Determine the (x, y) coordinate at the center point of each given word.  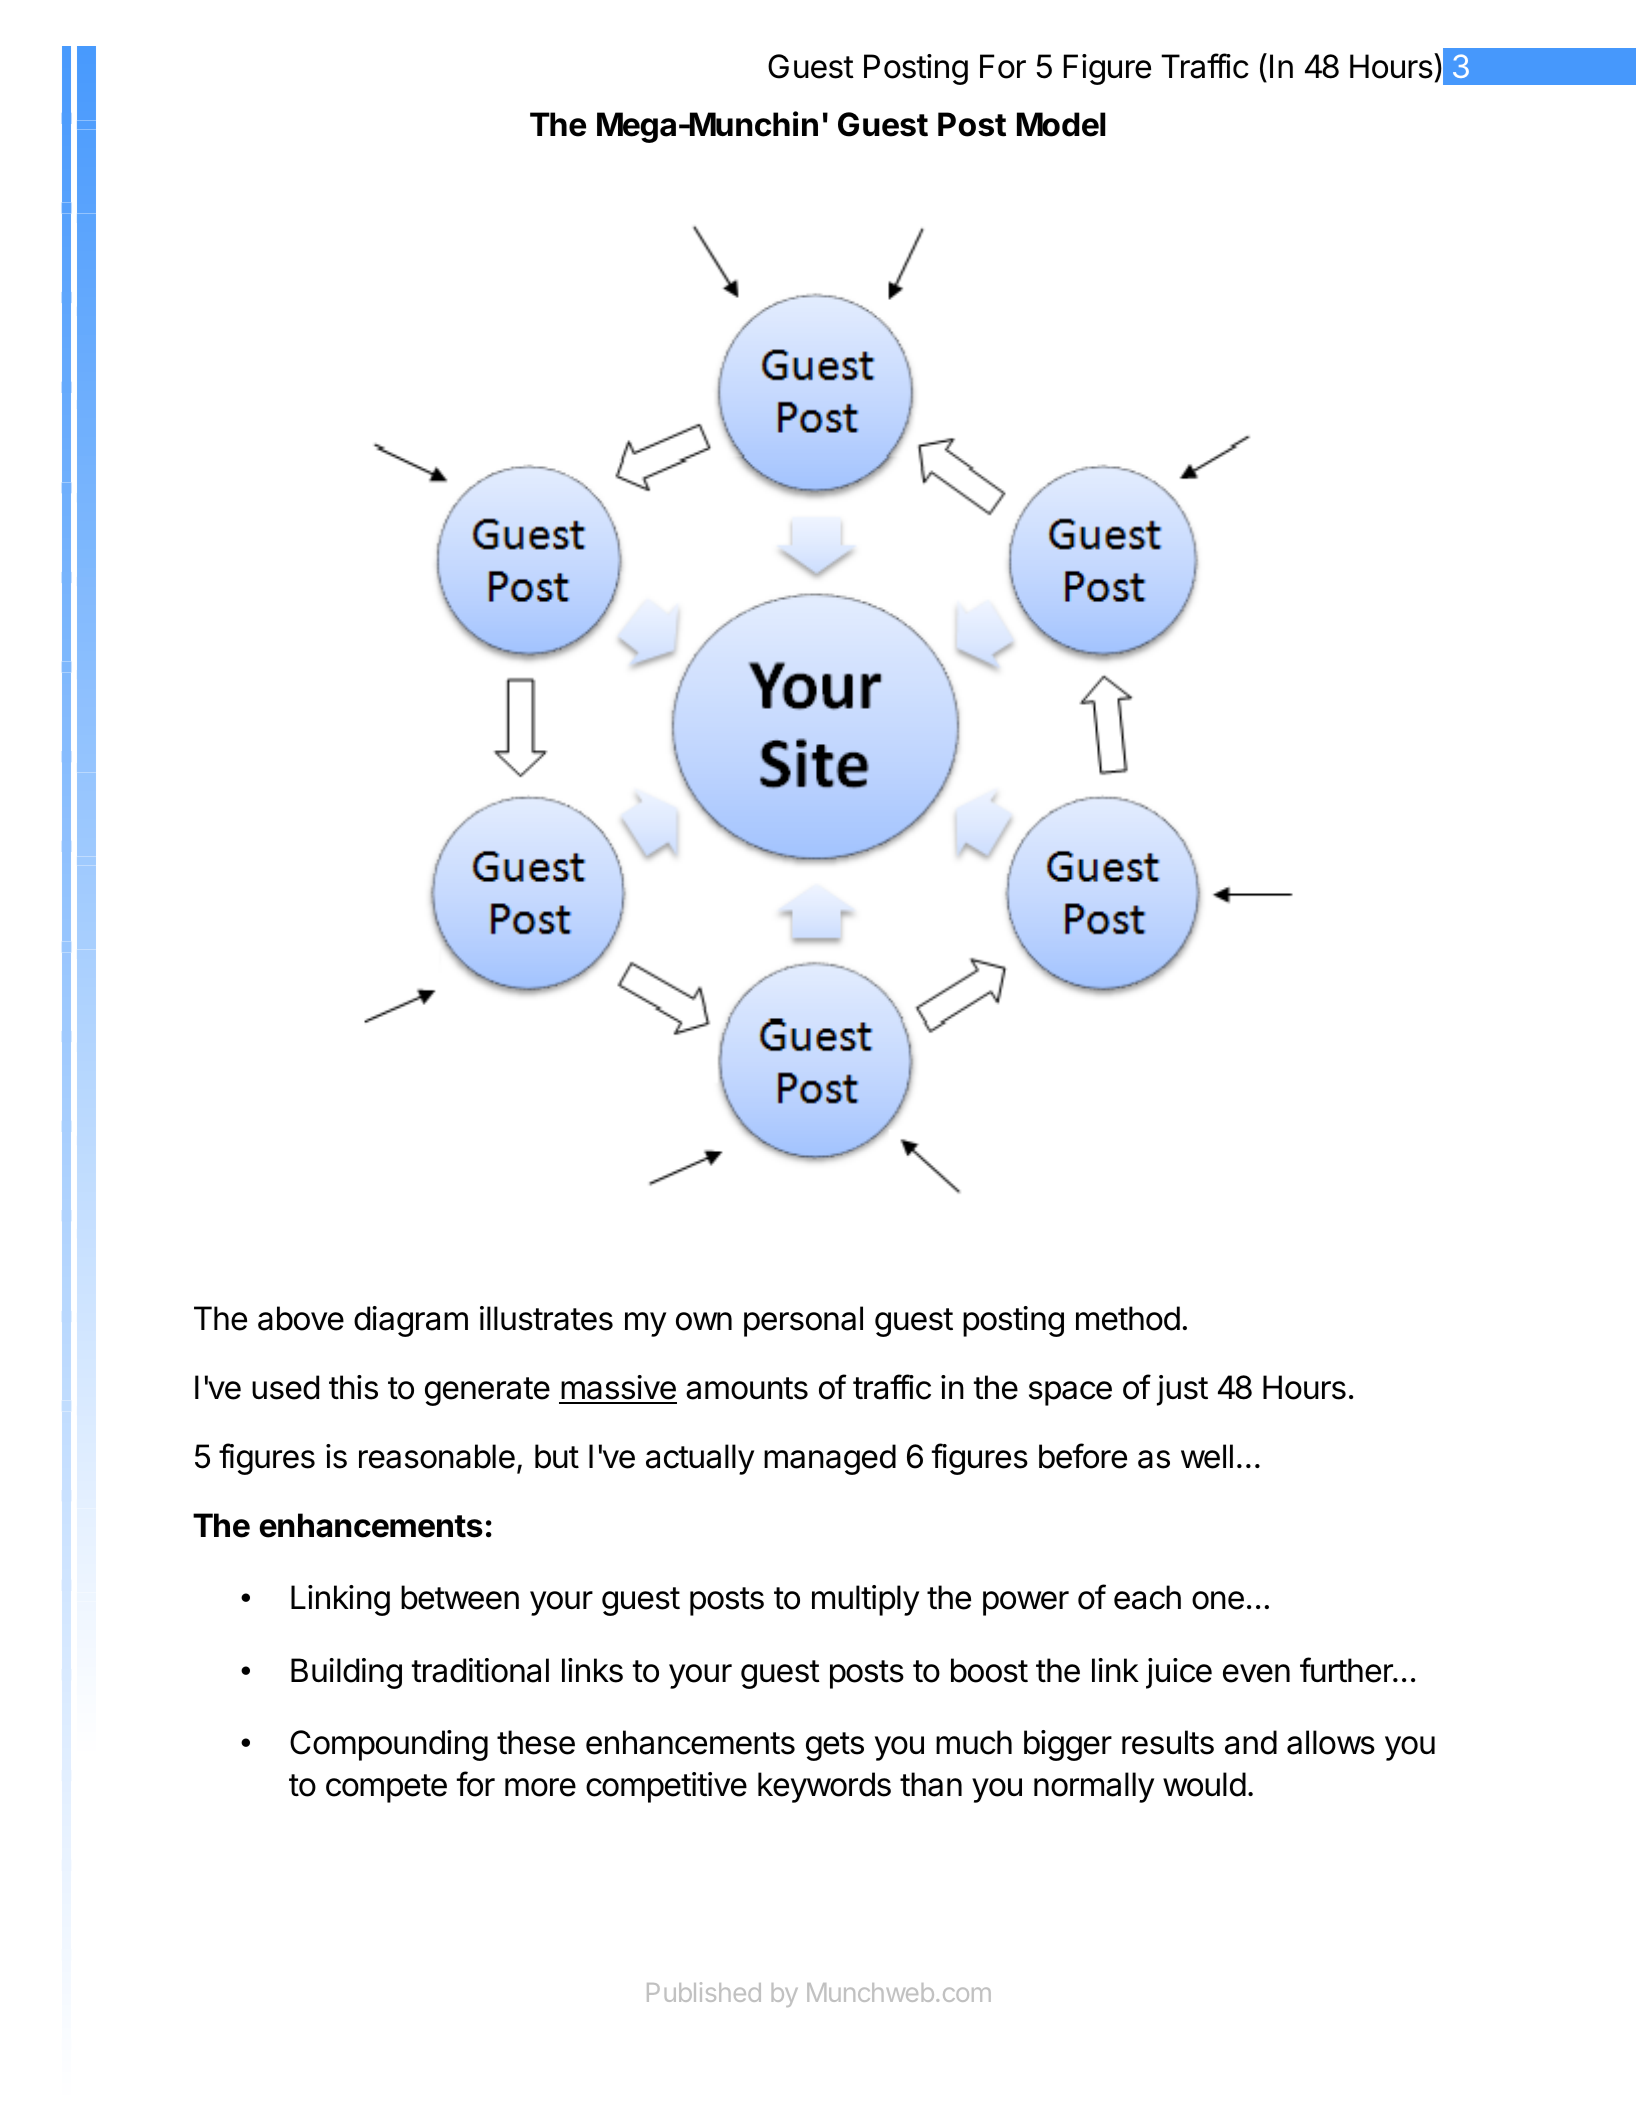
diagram (411, 1321)
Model (1061, 124)
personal (803, 1321)
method (1128, 1318)
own (704, 1321)
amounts (747, 1388)
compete (386, 1788)
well (1207, 1456)
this (353, 1387)
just (1182, 1390)
